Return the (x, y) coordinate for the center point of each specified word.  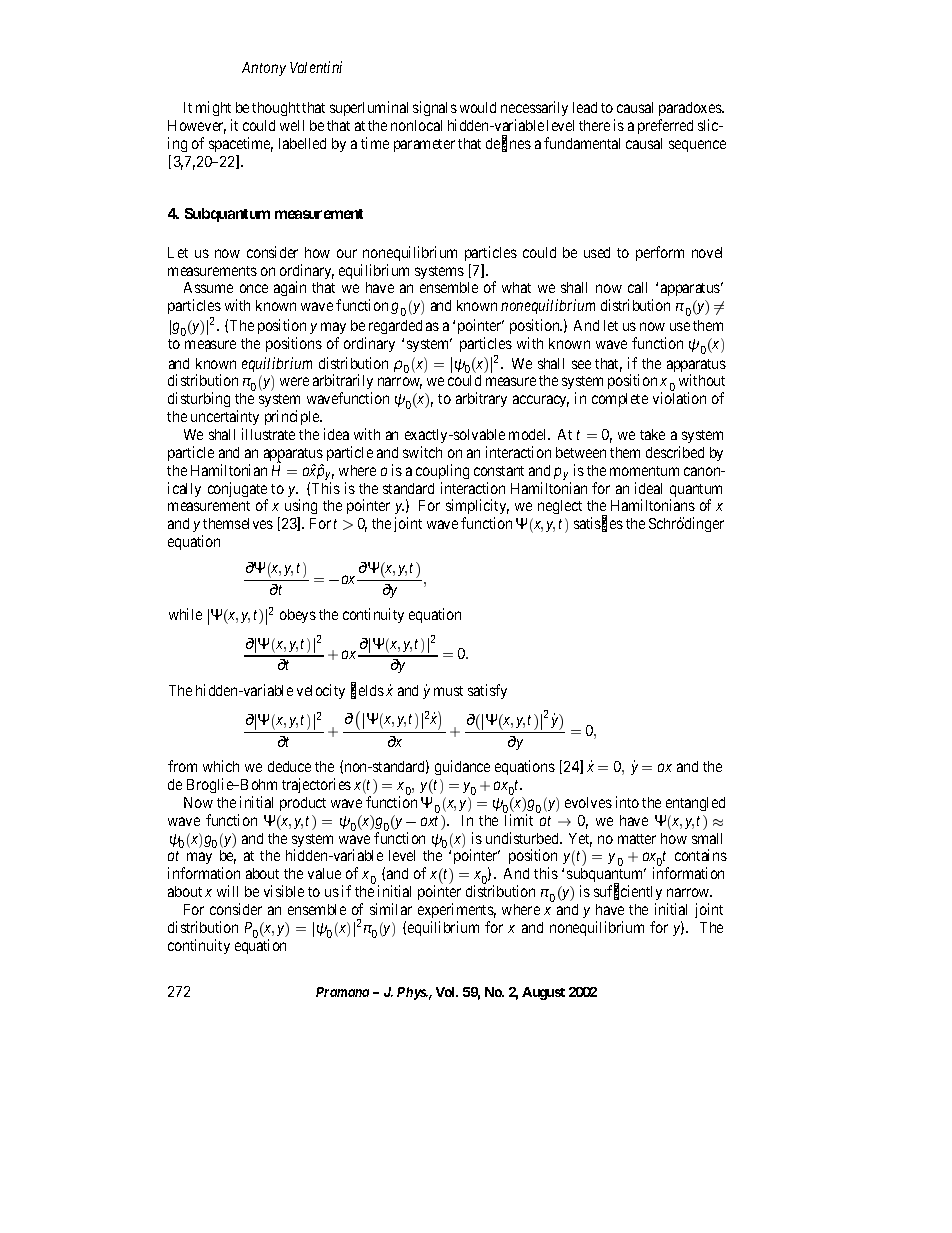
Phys (412, 993)
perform (660, 253)
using (301, 508)
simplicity (477, 508)
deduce (289, 766)
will (227, 891)
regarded (395, 327)
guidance (462, 767)
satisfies (598, 524)
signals (435, 108)
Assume (208, 287)
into (627, 802)
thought (276, 109)
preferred (665, 126)
